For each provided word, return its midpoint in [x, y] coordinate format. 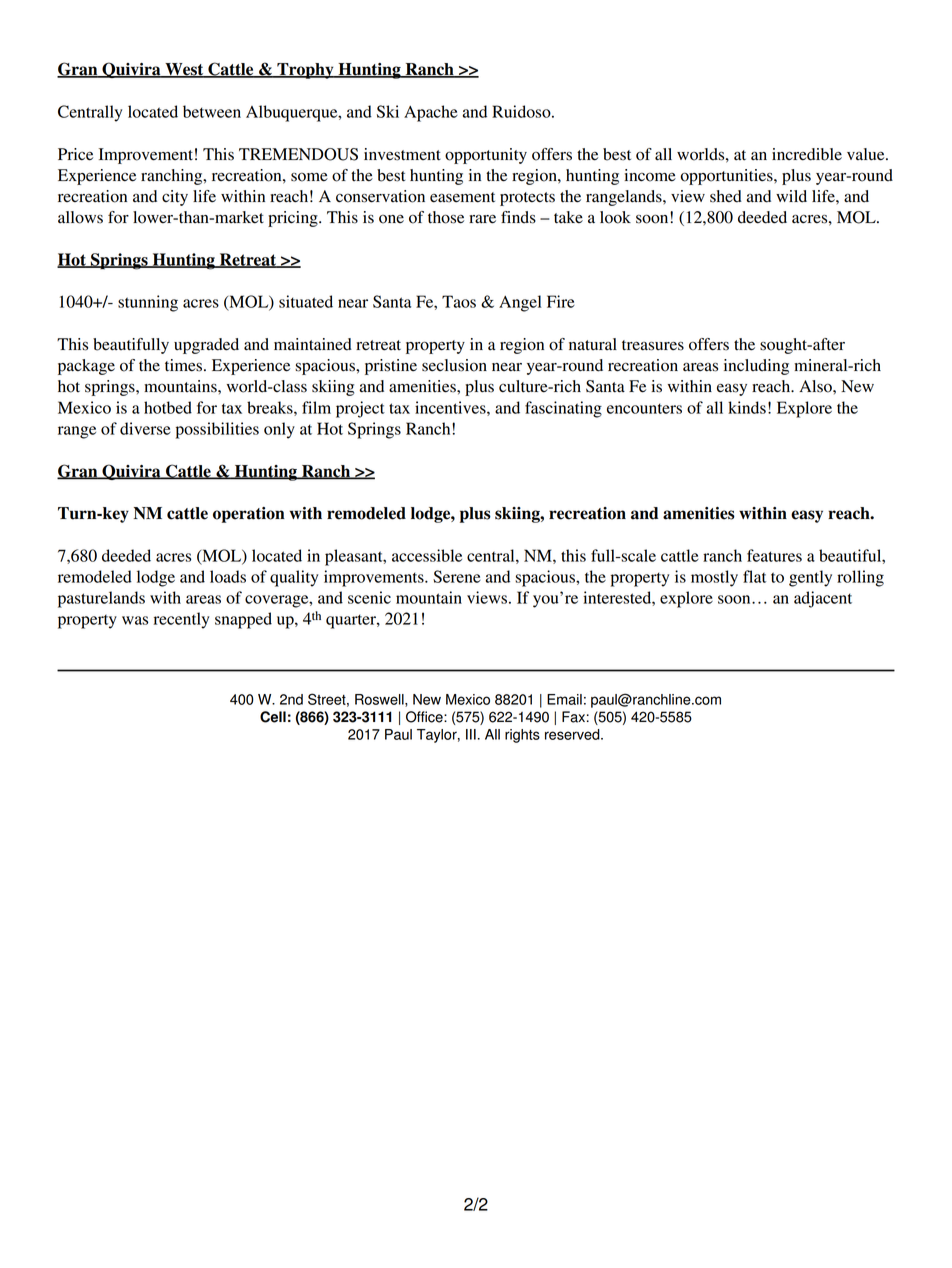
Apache [431, 113]
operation [249, 515]
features [774, 555]
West [184, 70]
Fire [561, 301]
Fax [573, 717]
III [471, 734]
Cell [273, 717]
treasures [653, 345]
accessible [427, 555]
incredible [807, 154]
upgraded [206, 346]
